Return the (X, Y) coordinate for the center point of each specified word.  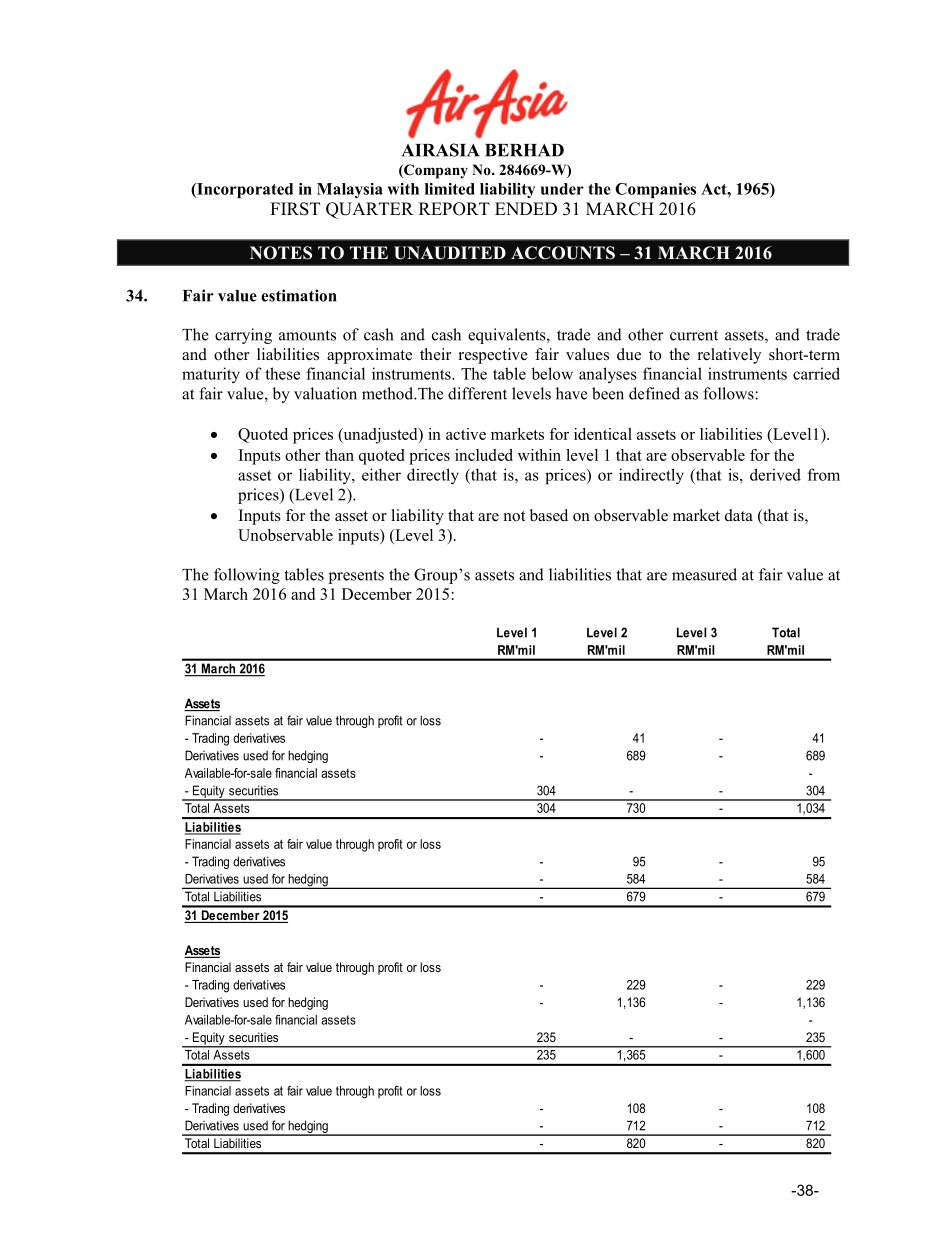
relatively (729, 356)
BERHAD (524, 150)
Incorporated (244, 190)
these (282, 373)
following (247, 576)
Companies (655, 190)
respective (493, 356)
